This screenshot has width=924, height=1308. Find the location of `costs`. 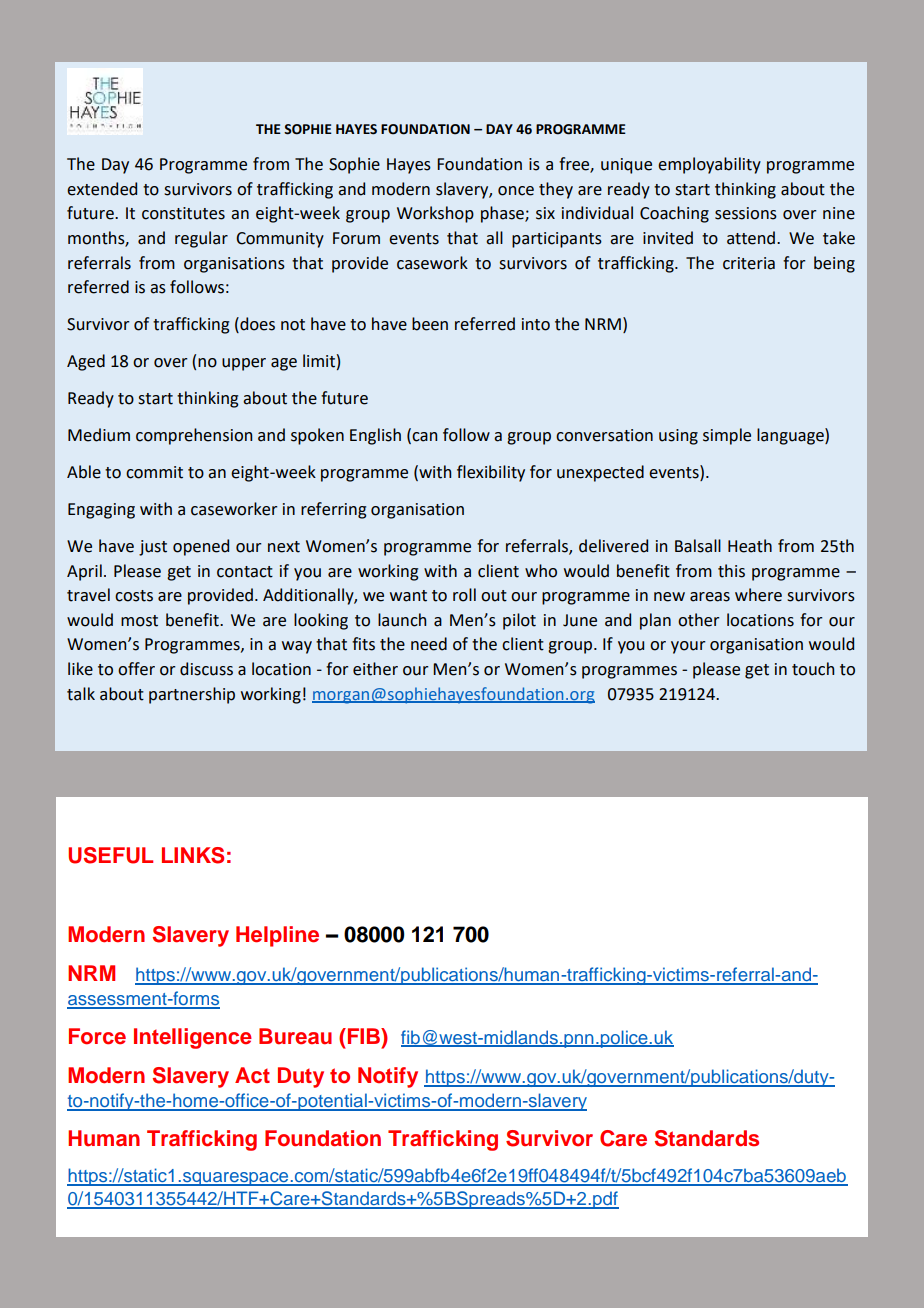

costs is located at coordinates (134, 596).
